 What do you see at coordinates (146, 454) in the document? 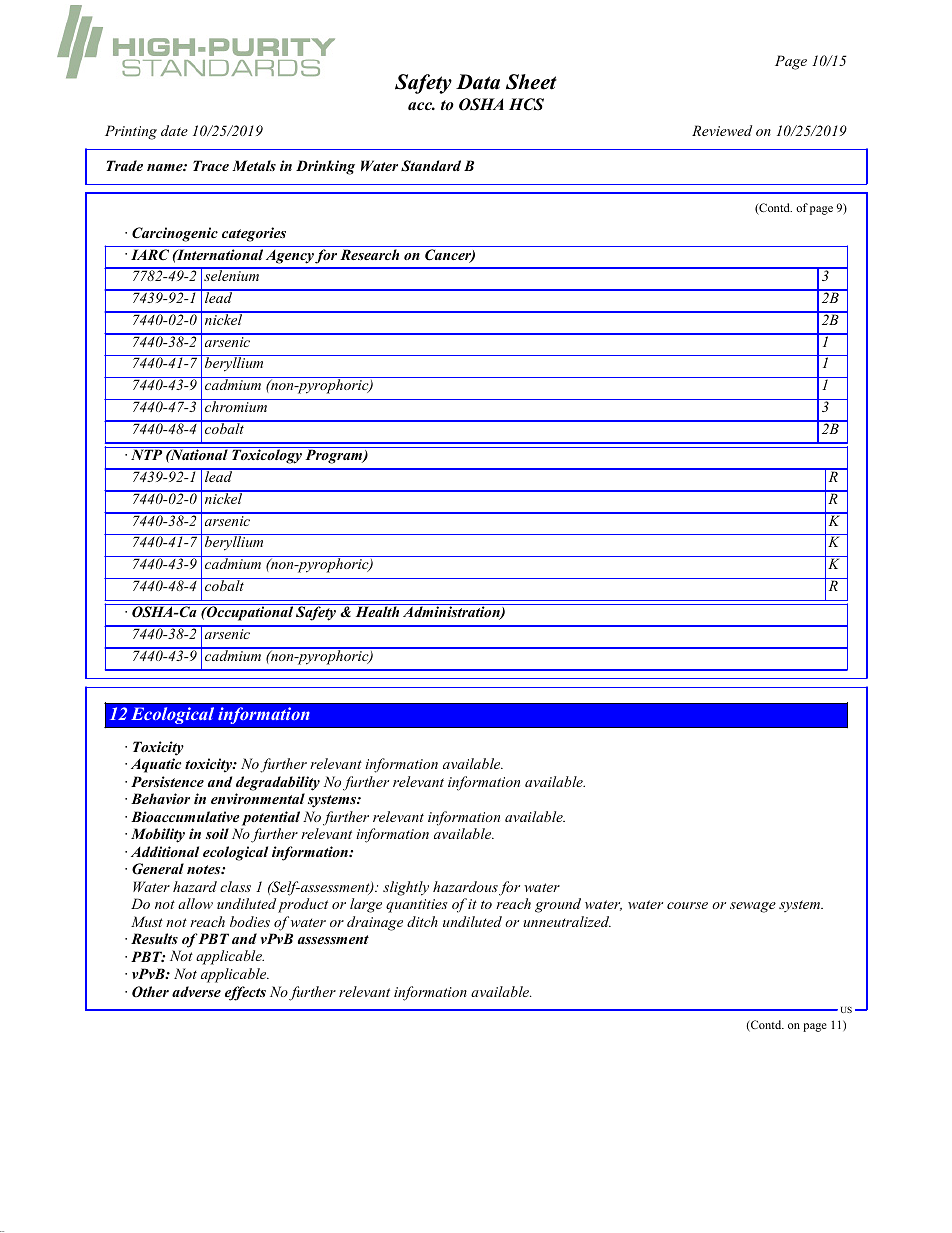
I see `NTP` at bounding box center [146, 454].
